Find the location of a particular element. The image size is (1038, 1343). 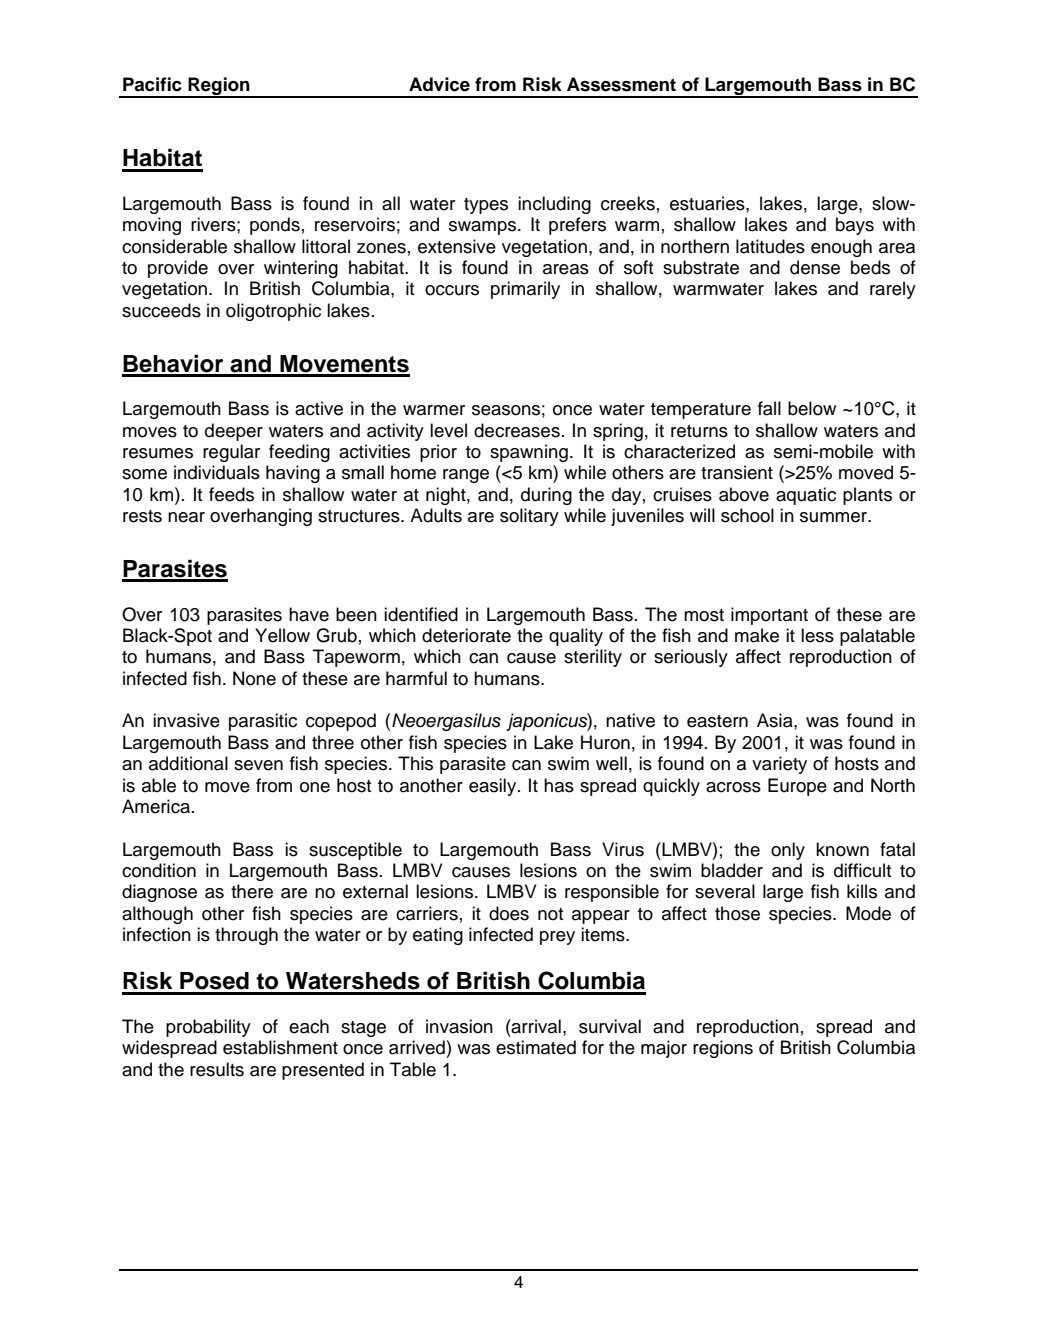

Pacific is located at coordinates (152, 84).
